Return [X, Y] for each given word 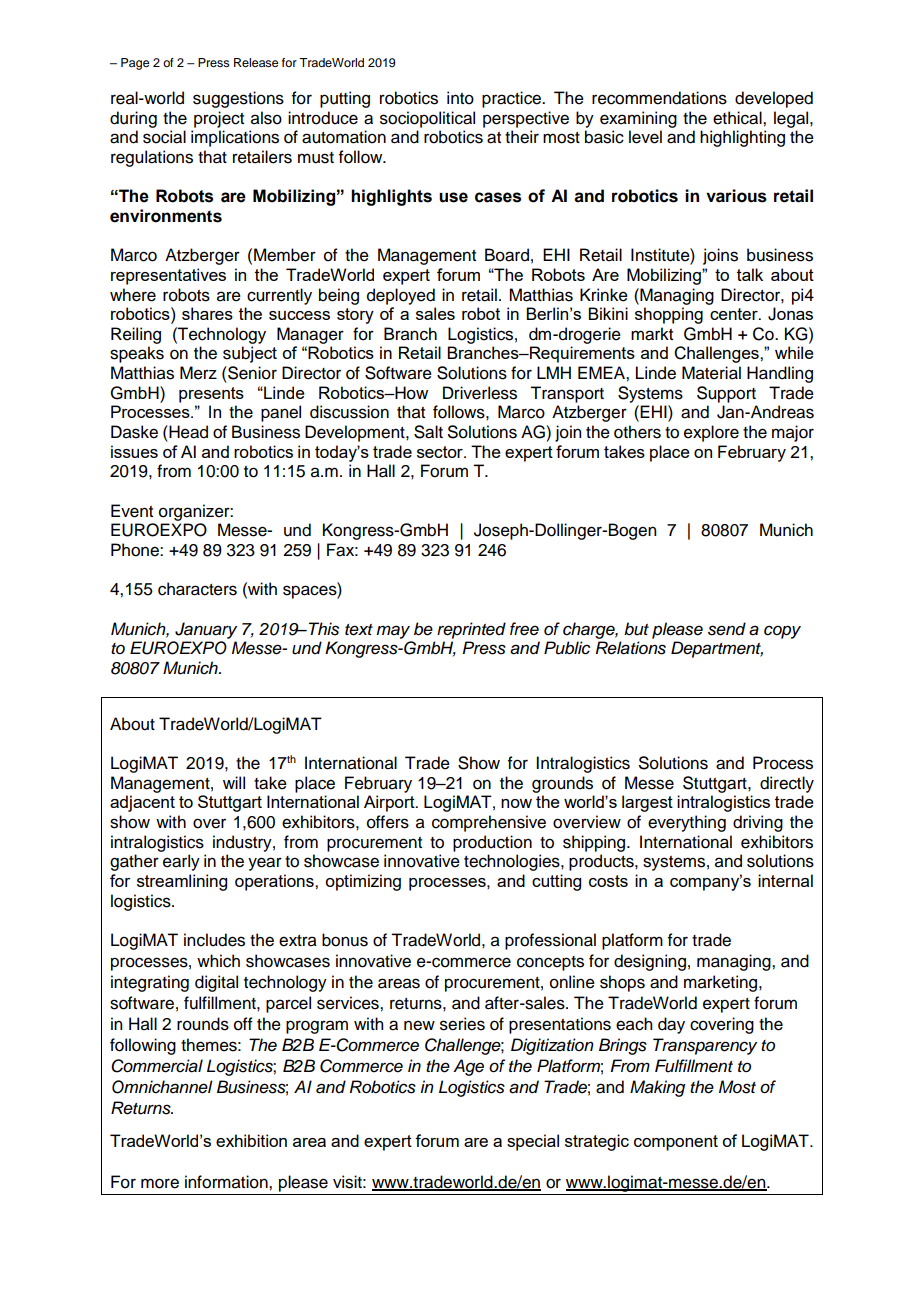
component [676, 1143]
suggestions [238, 99]
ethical [738, 118]
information [227, 1182]
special [533, 1142]
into [460, 98]
